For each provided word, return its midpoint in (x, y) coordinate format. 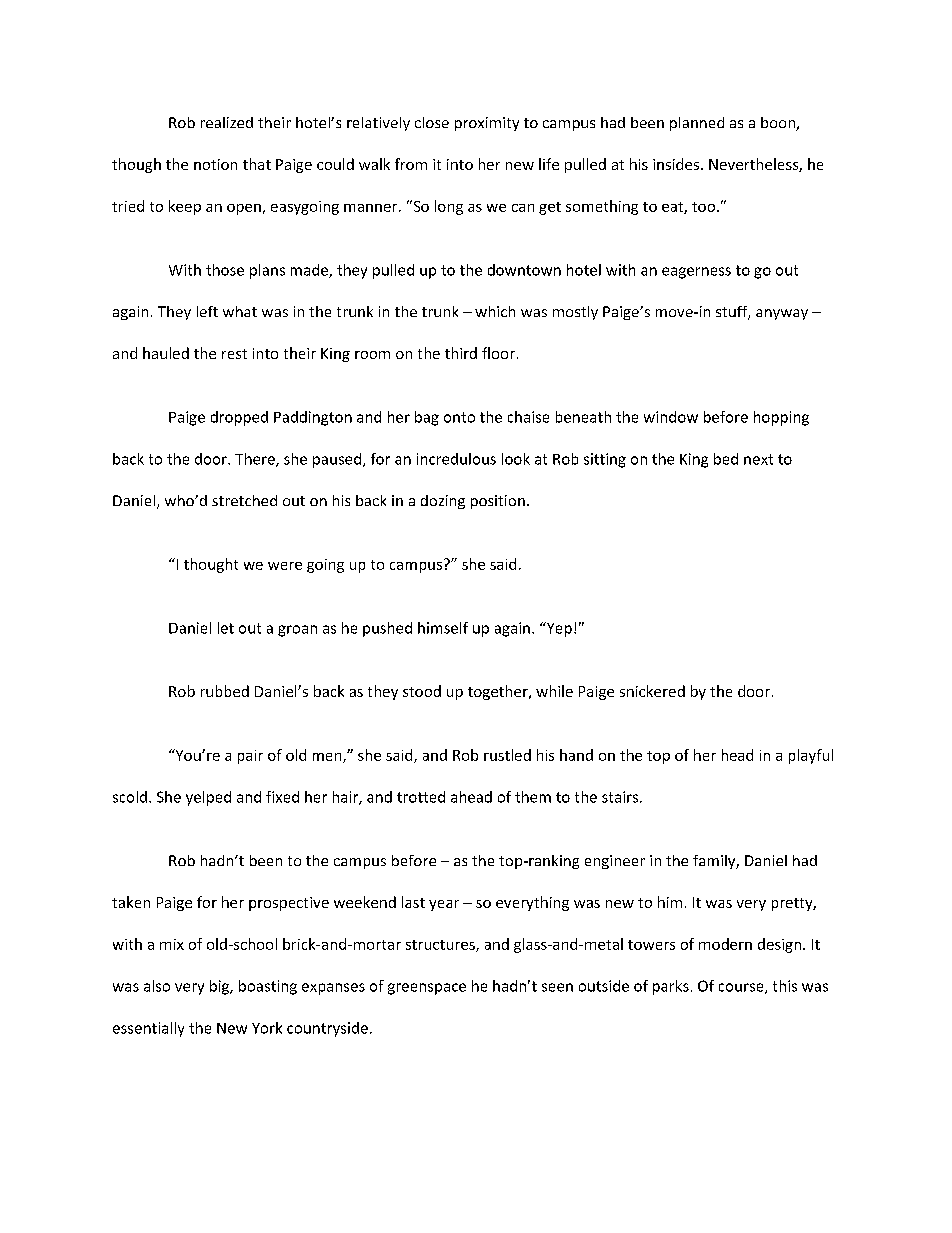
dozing (443, 502)
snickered (652, 691)
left (207, 311)
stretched (244, 500)
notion (215, 164)
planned (697, 124)
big (221, 987)
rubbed (225, 691)
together (499, 692)
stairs (621, 797)
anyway (782, 314)
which (495, 311)
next (758, 459)
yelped (208, 798)
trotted (421, 797)
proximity (487, 124)
